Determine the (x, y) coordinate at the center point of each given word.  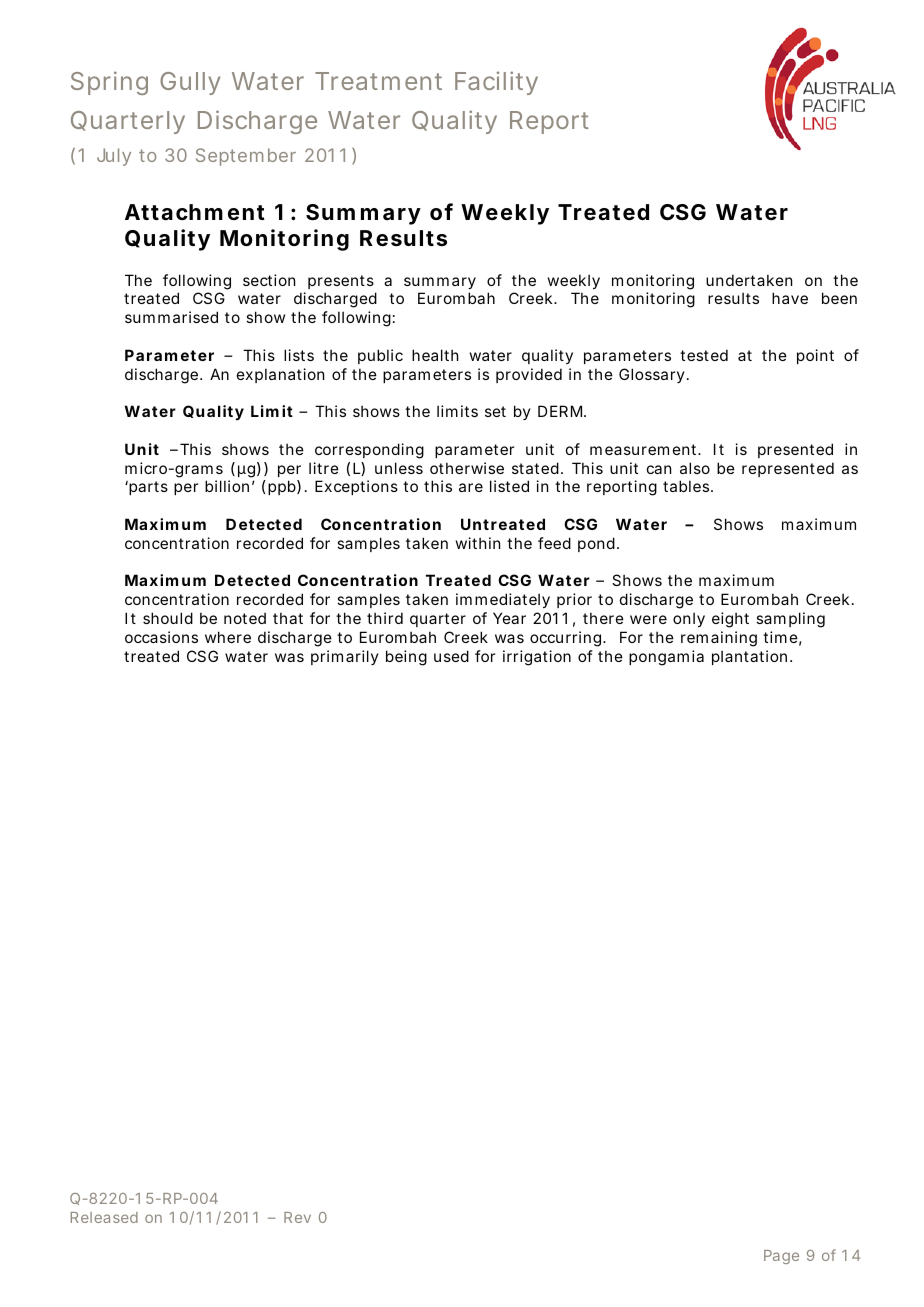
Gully (190, 83)
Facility (496, 83)
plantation (749, 657)
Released (104, 1217)
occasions (161, 637)
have (790, 298)
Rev (297, 1217)
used (451, 656)
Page (781, 1257)
